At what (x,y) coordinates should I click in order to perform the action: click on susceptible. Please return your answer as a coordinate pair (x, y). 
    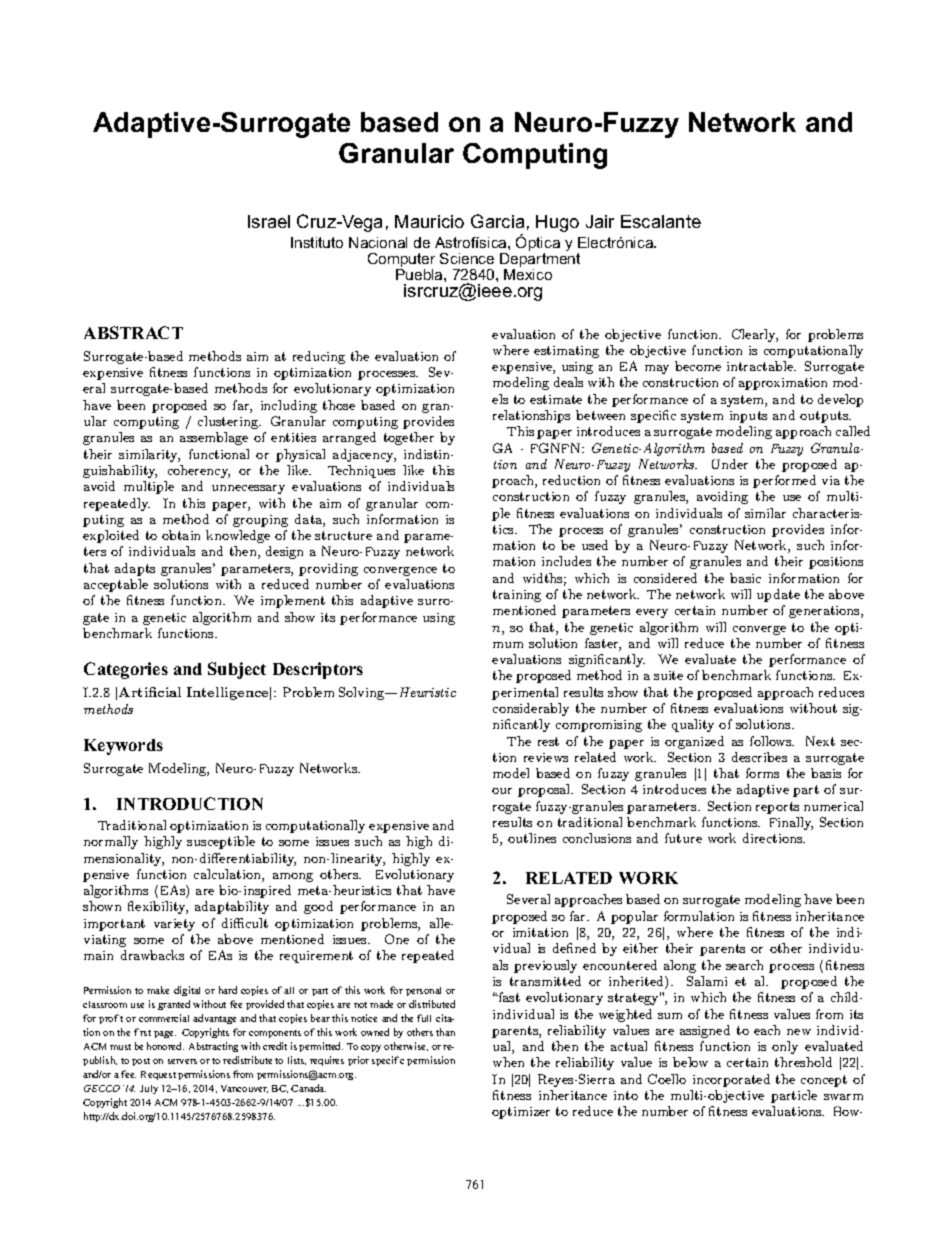
    Looking at the image, I should click on (221, 842).
